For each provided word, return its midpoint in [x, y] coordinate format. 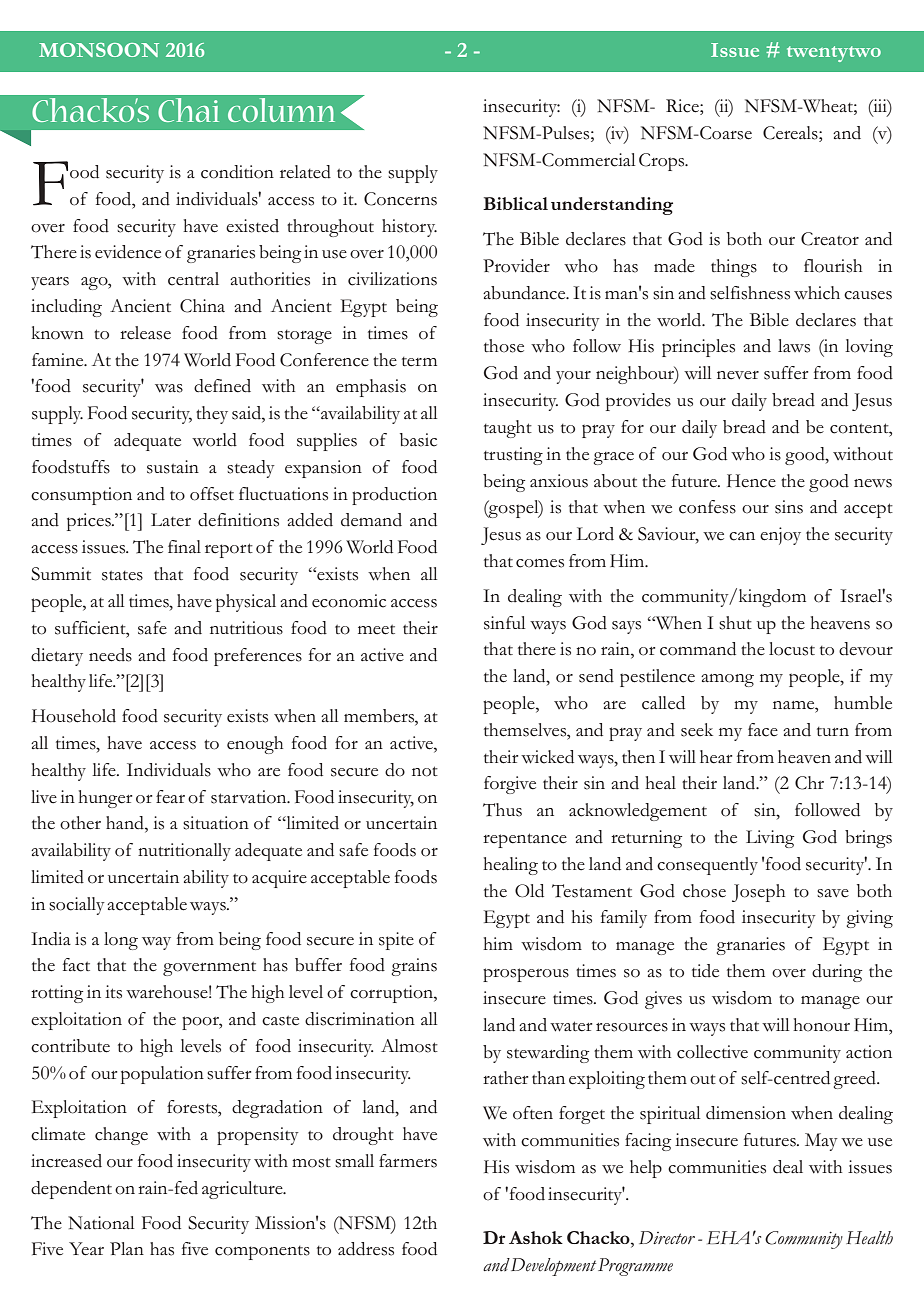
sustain [173, 467]
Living [770, 839]
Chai [188, 110]
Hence [751, 481]
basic [418, 440]
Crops [663, 162]
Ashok [536, 1237]
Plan [127, 1248]
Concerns [400, 199]
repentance [525, 840]
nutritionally [184, 852]
